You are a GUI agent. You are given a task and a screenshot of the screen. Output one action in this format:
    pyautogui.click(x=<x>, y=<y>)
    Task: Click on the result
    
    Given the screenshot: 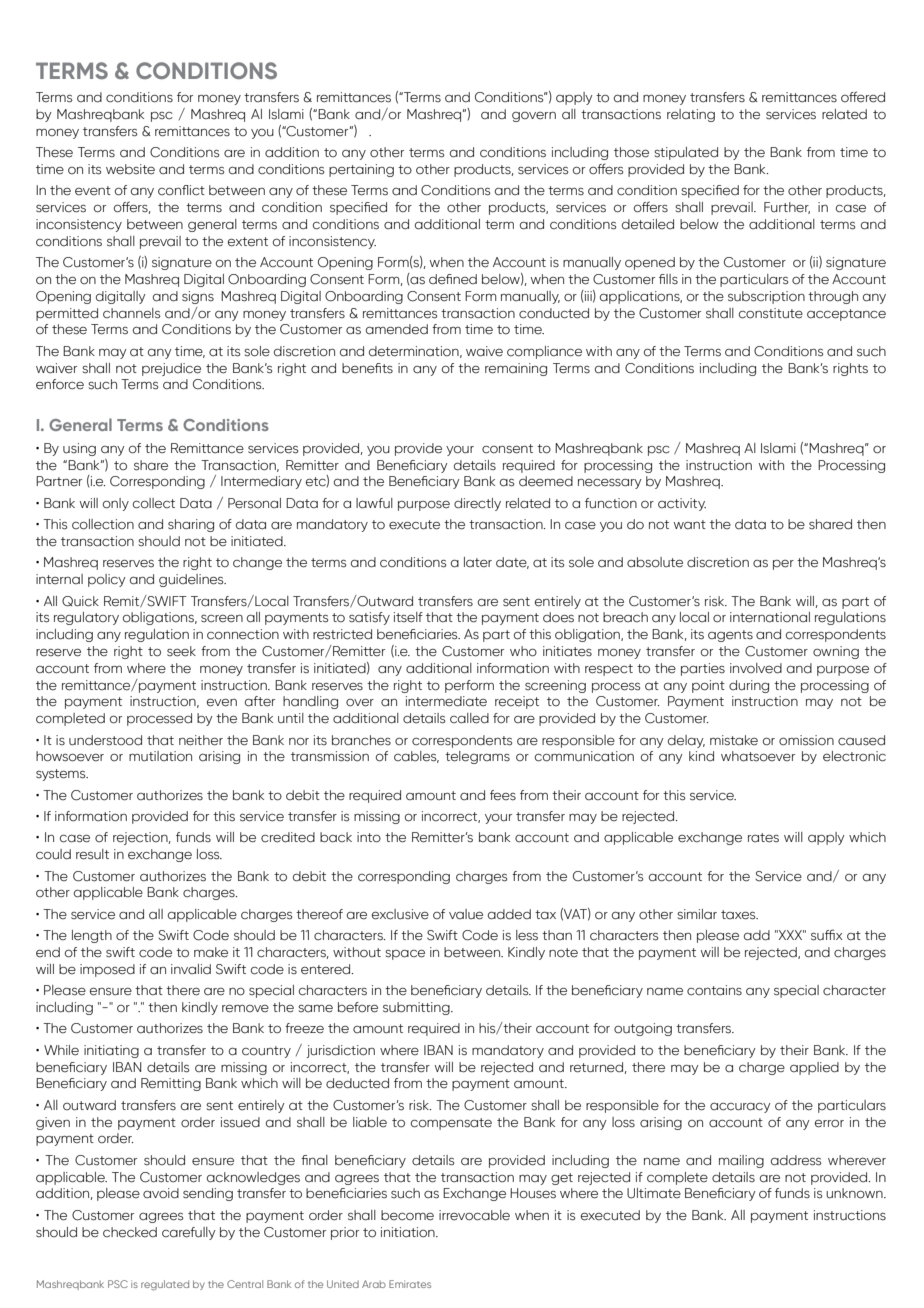 What is the action you would take?
    pyautogui.click(x=92, y=854)
